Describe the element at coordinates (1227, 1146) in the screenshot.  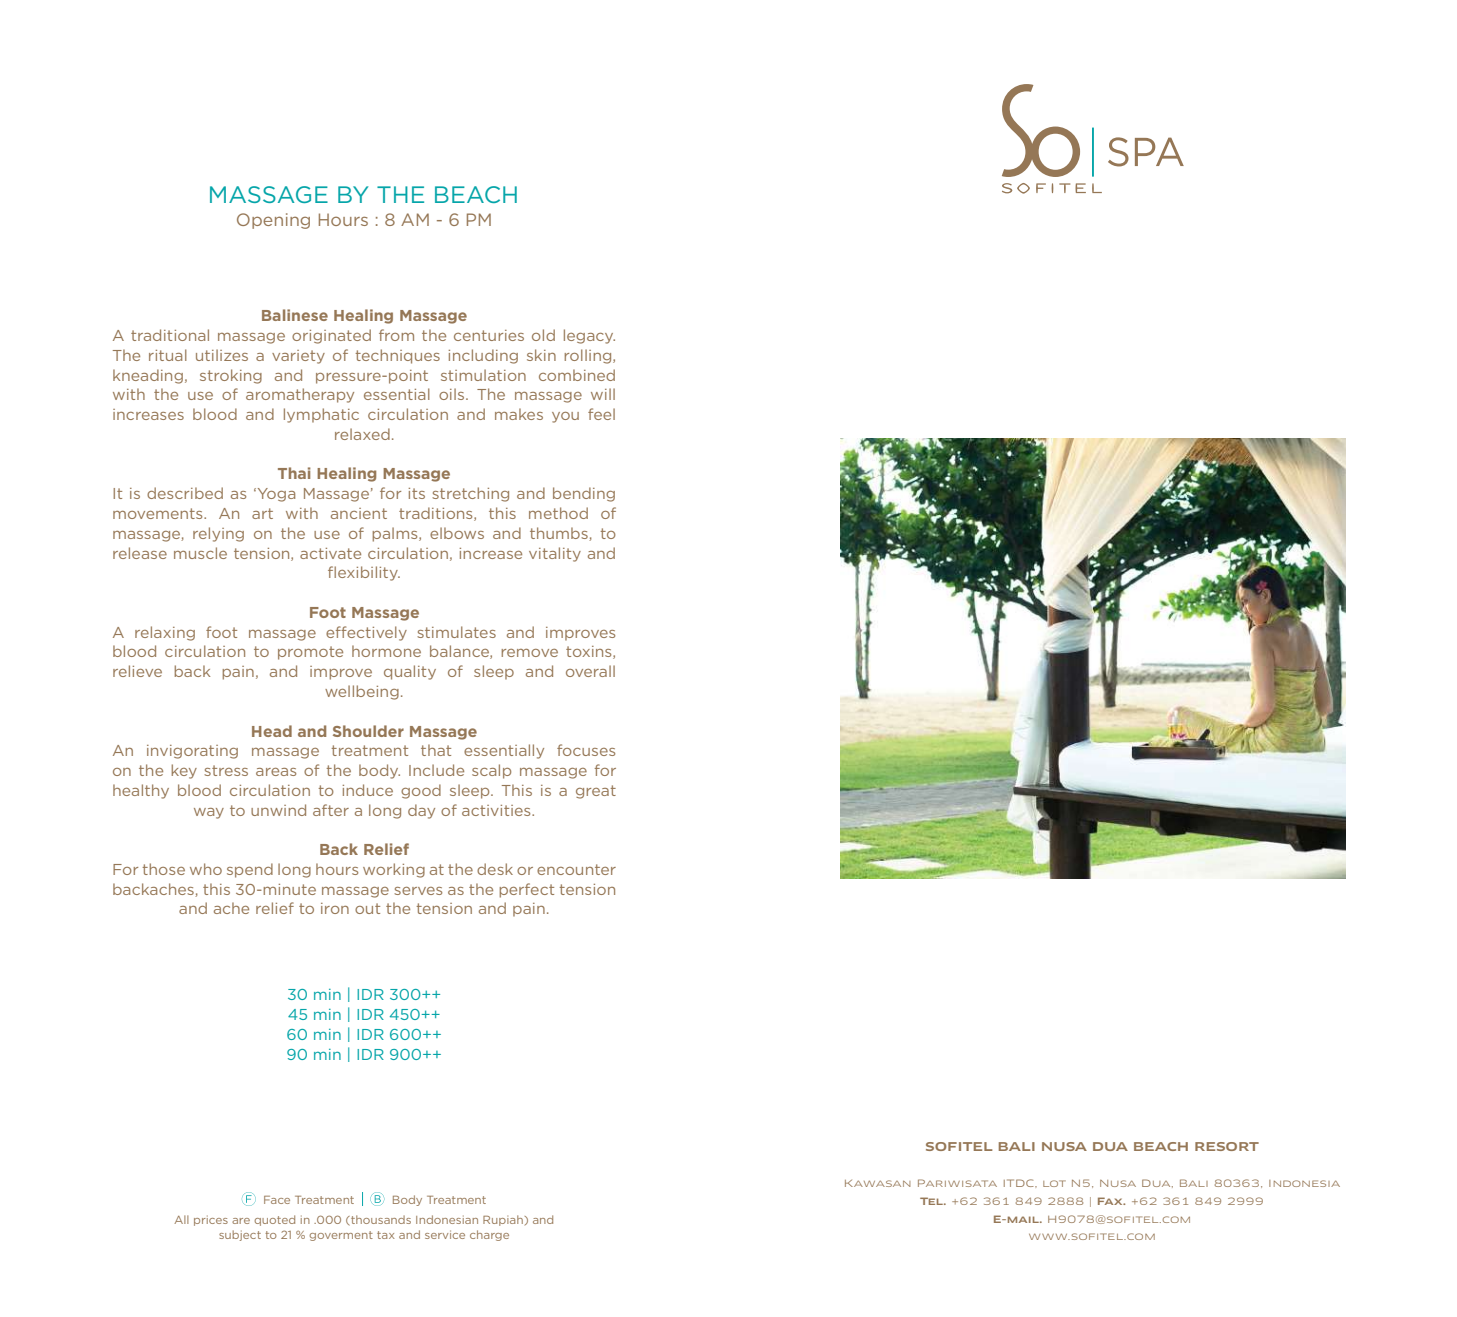
I see `RESORT` at that location.
